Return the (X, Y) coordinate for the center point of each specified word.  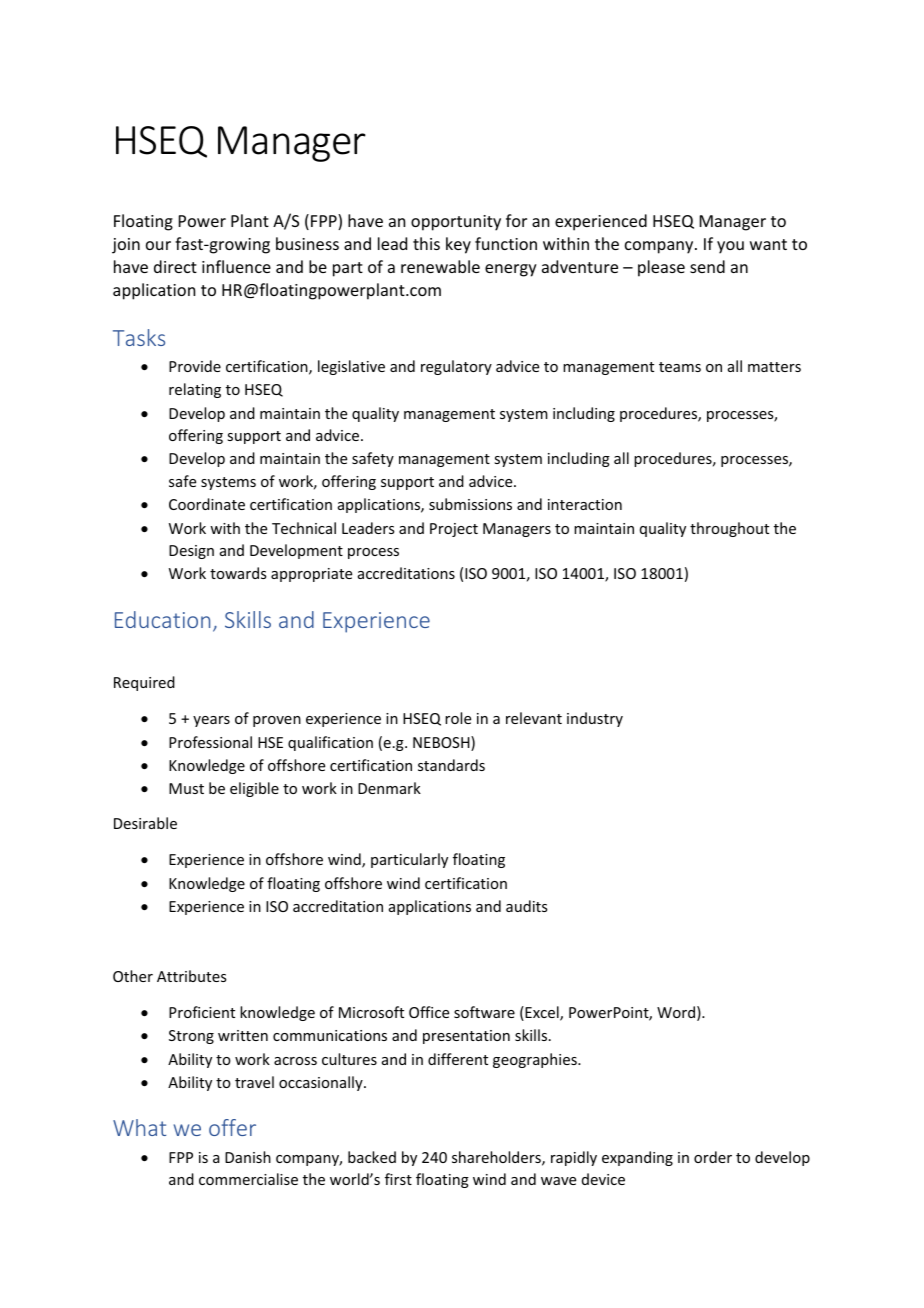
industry (595, 719)
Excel (542, 1013)
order (713, 1157)
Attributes (191, 976)
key (458, 245)
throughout (729, 529)
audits (526, 906)
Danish (248, 1157)
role (458, 718)
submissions (470, 504)
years (211, 721)
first (398, 1179)
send (707, 266)
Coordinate (207, 504)
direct (175, 266)
